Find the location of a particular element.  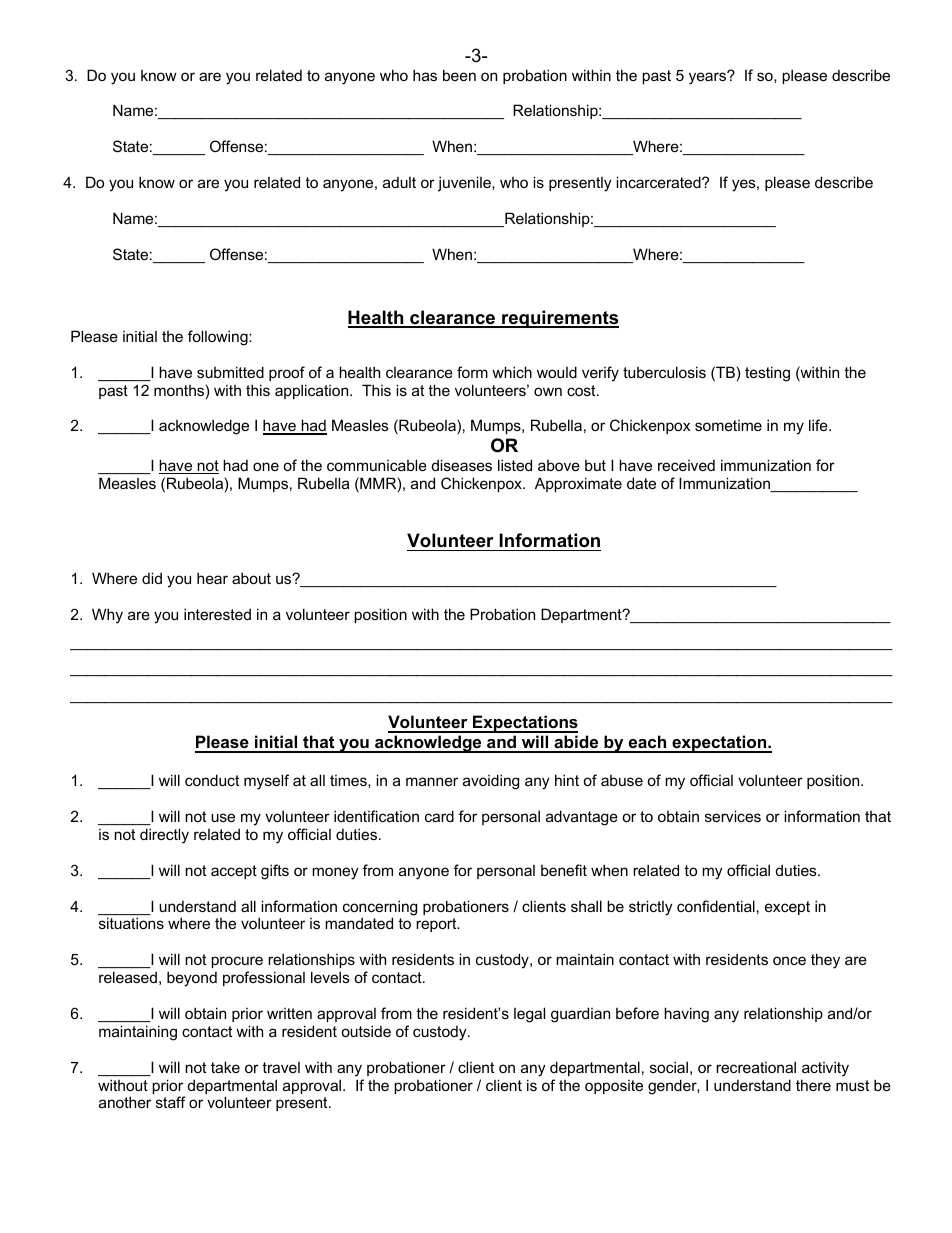

following is located at coordinates (219, 338).
